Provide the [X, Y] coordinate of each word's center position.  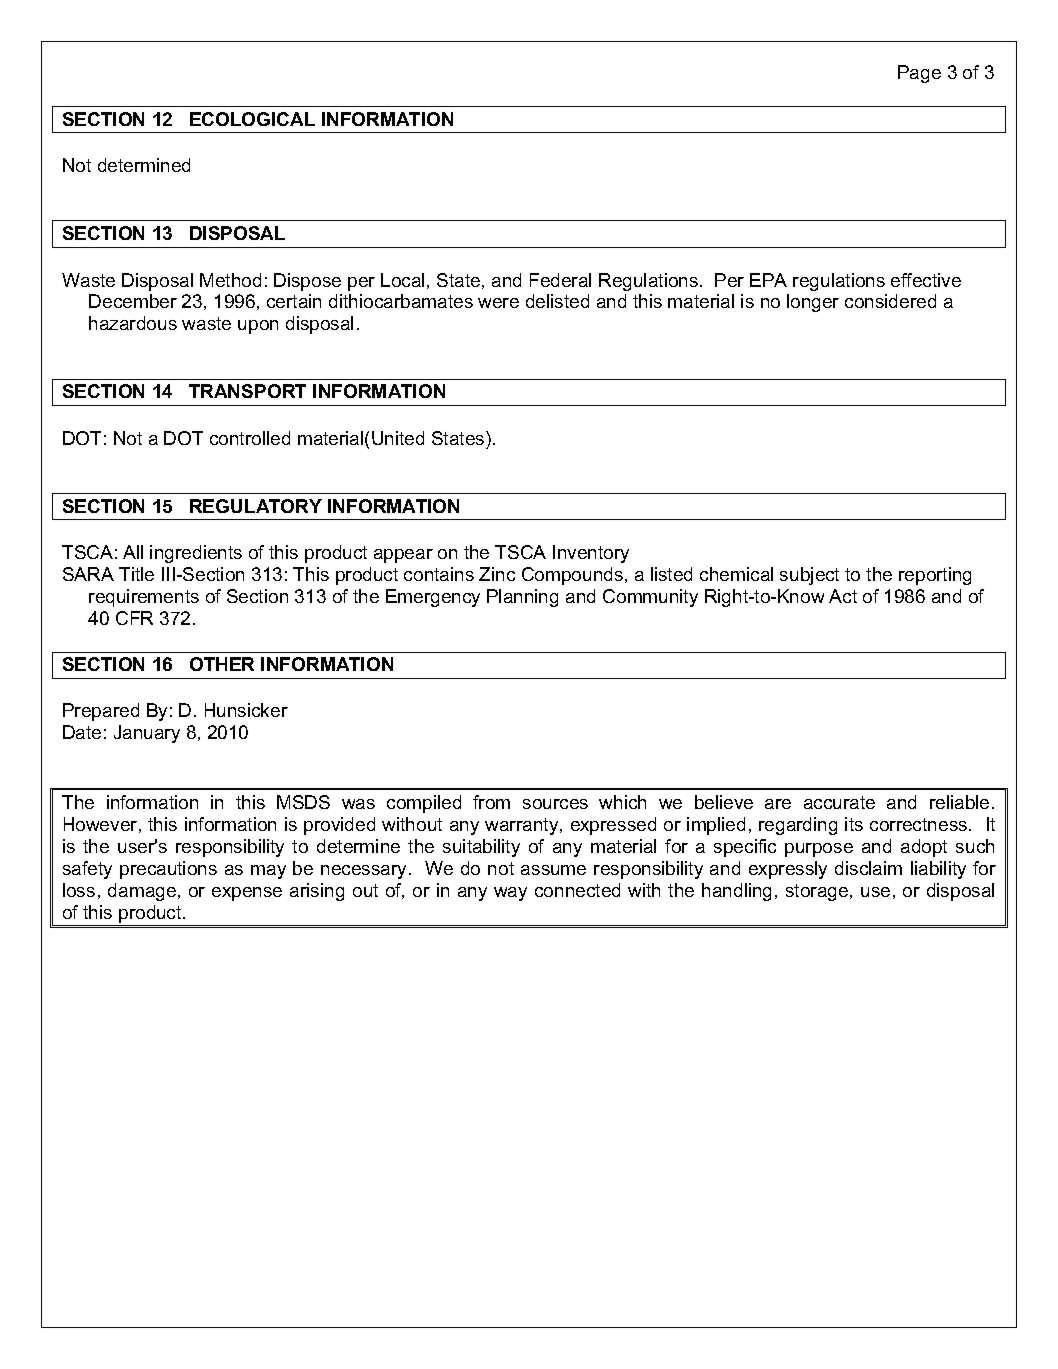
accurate [839, 802]
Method [230, 280]
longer [813, 303]
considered [890, 301]
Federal [560, 280]
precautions [168, 870]
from [491, 802]
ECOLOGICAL [252, 119]
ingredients [196, 554]
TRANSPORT [247, 391]
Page [919, 74]
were [498, 303]
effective [926, 280]
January [147, 734]
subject [809, 576]
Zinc [497, 574]
